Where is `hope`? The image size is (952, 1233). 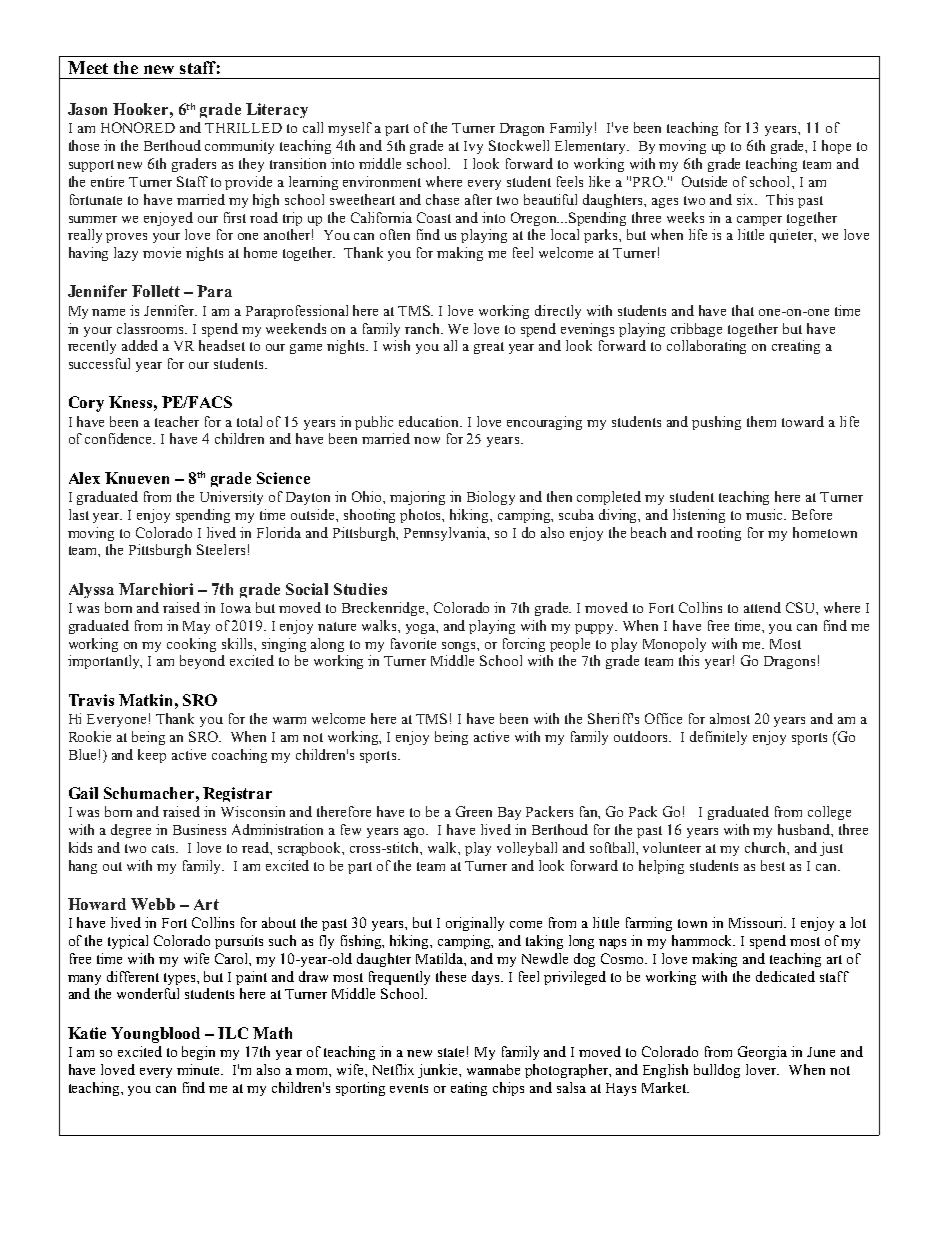
hope is located at coordinates (836, 147).
